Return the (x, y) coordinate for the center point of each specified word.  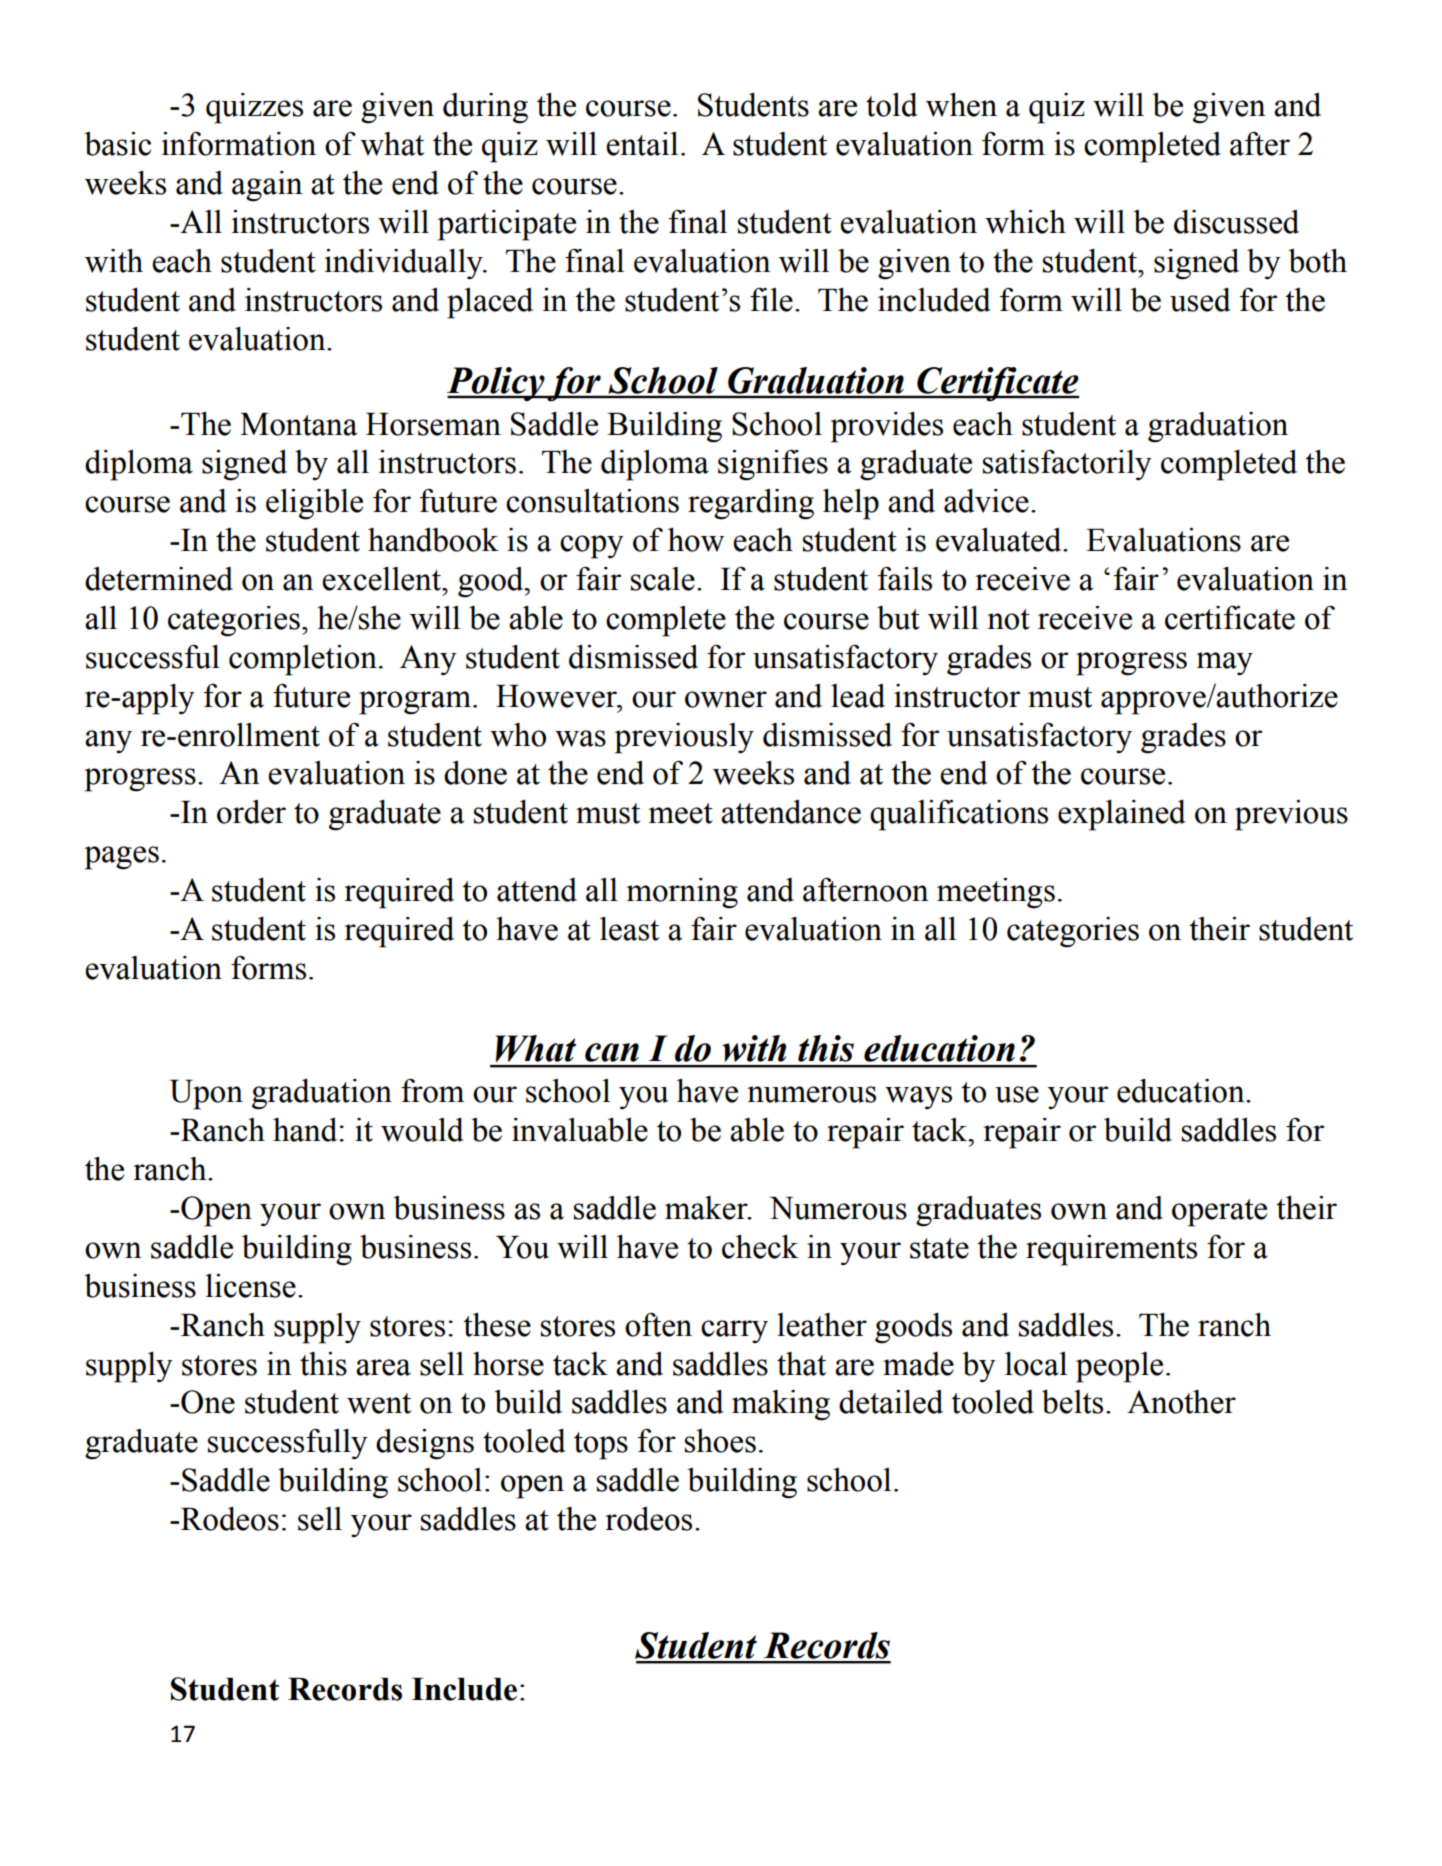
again (267, 186)
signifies (773, 465)
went (379, 1403)
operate (1219, 1213)
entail (642, 144)
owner (726, 699)
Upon (206, 1095)
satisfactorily (1067, 465)
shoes (720, 1441)
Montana (298, 424)
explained (1122, 815)
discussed (1236, 222)
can (612, 1052)
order (251, 812)
